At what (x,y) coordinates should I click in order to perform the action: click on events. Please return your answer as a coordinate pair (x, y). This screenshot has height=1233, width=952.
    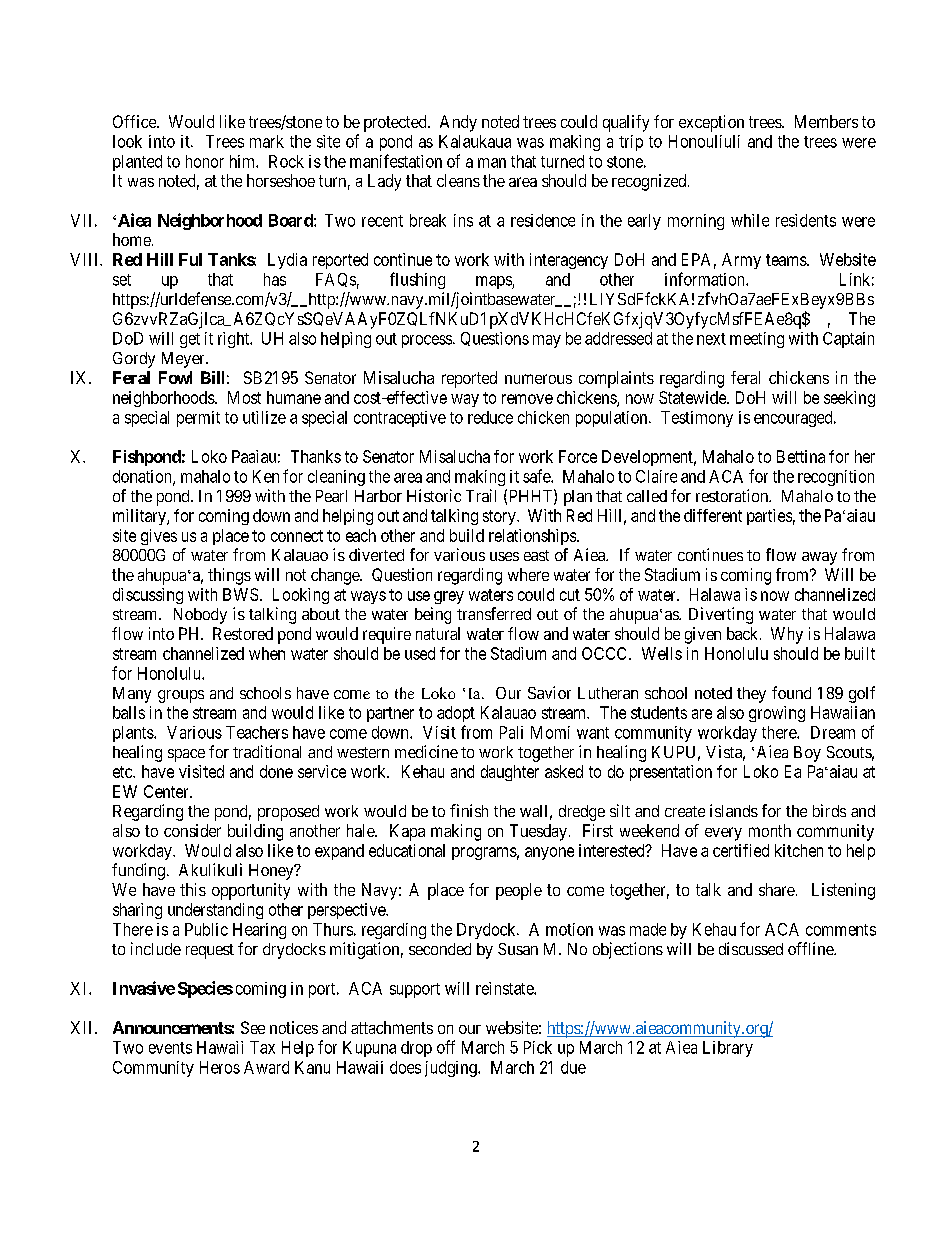
    Looking at the image, I should click on (170, 1048).
